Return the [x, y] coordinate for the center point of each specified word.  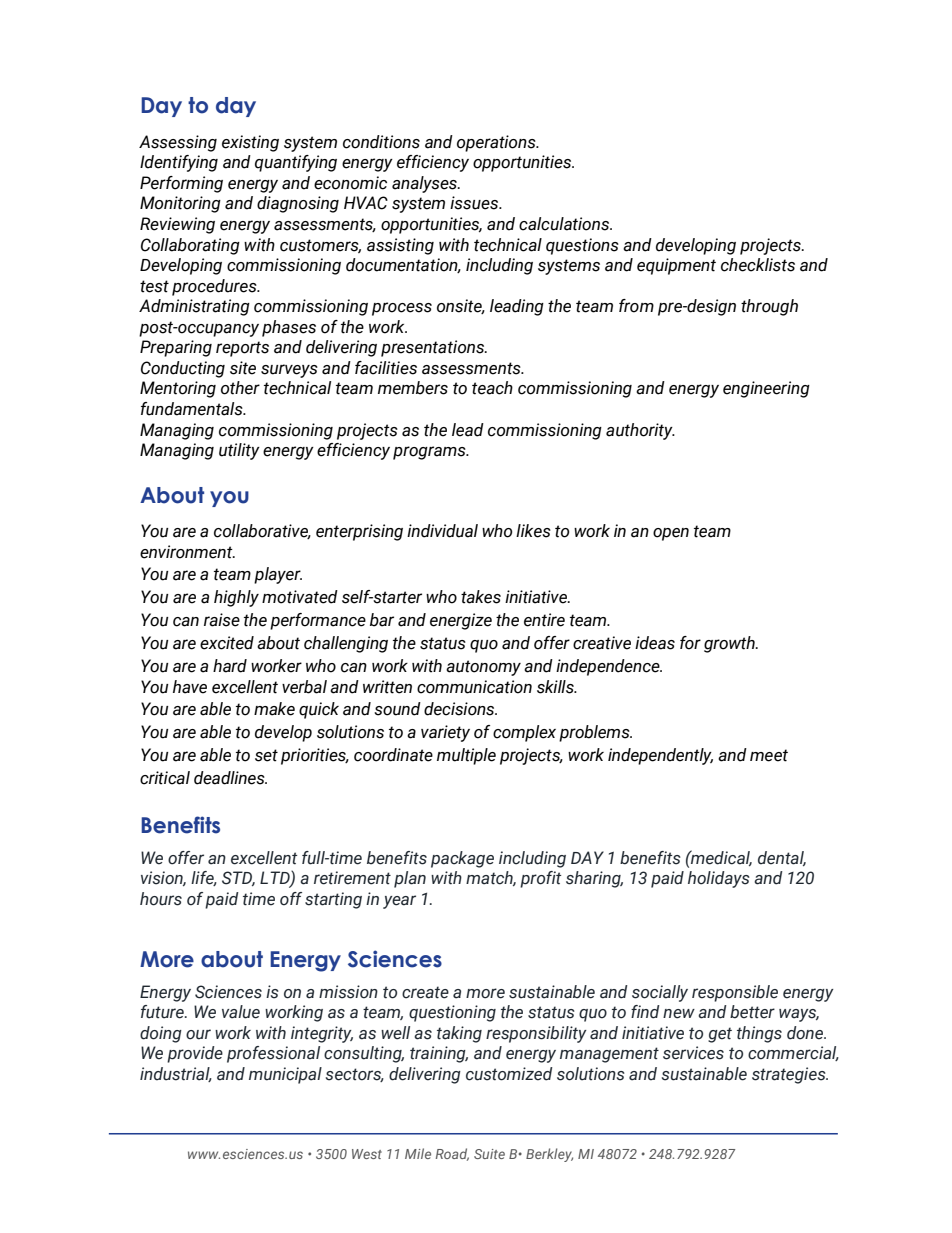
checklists [758, 265]
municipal [285, 1075]
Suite [489, 1154]
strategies [790, 1075]
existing [250, 143]
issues [475, 203]
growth [730, 644]
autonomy [483, 668]
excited [227, 643]
